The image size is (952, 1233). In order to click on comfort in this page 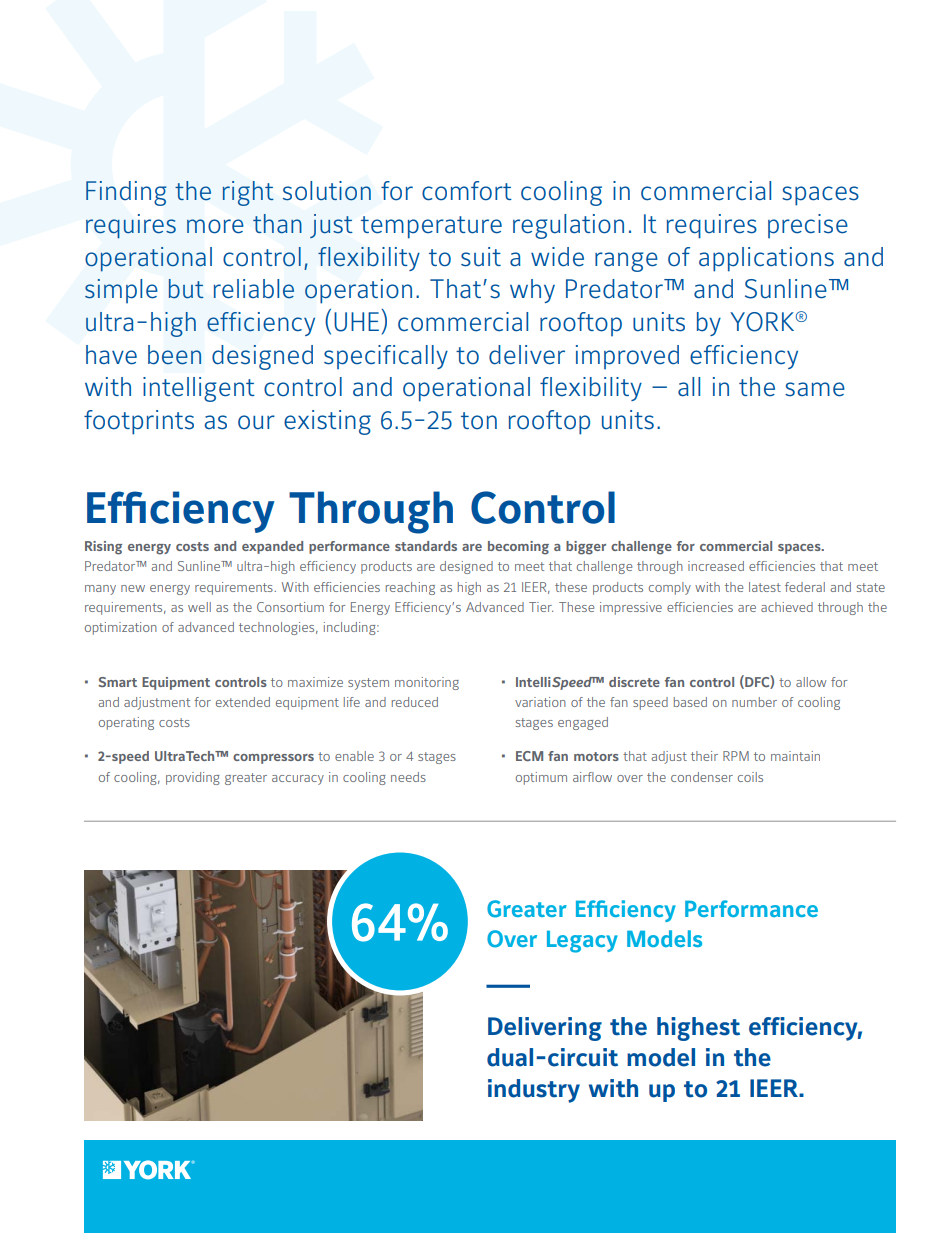, I will do `click(467, 191)`.
